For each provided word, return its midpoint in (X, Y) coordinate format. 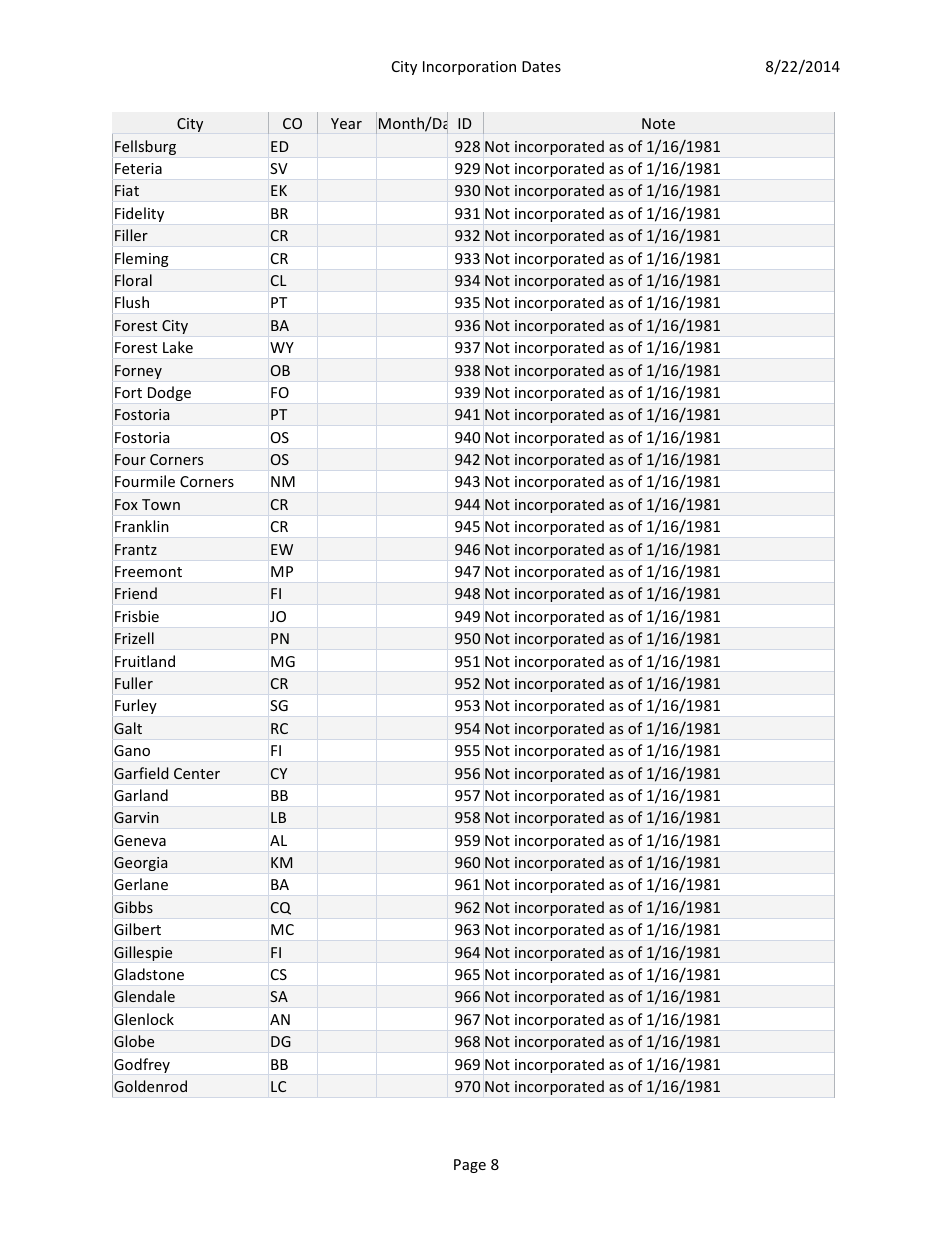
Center (197, 773)
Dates (541, 66)
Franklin (142, 526)
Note (658, 123)
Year (346, 123)
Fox (126, 504)
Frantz (136, 549)
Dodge (169, 393)
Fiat (127, 190)
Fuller (134, 683)
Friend (136, 593)
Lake (178, 347)
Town (161, 504)
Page (470, 1166)
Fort (128, 392)
